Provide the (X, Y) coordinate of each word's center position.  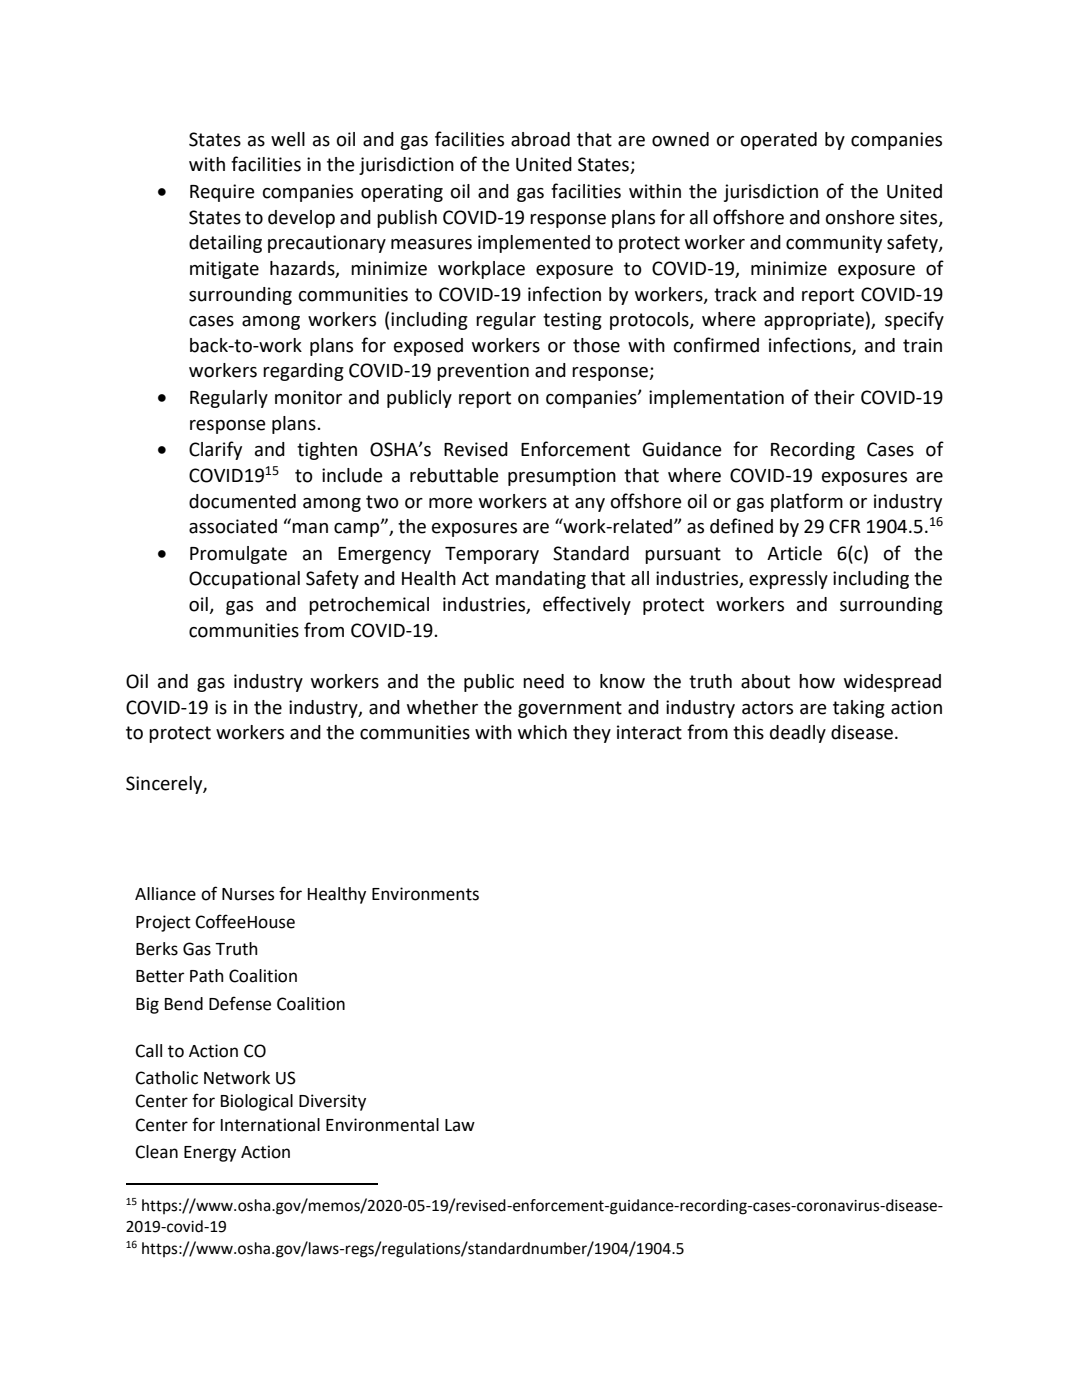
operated (779, 141)
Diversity (332, 1102)
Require (222, 193)
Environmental (382, 1125)
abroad (540, 139)
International (270, 1125)
